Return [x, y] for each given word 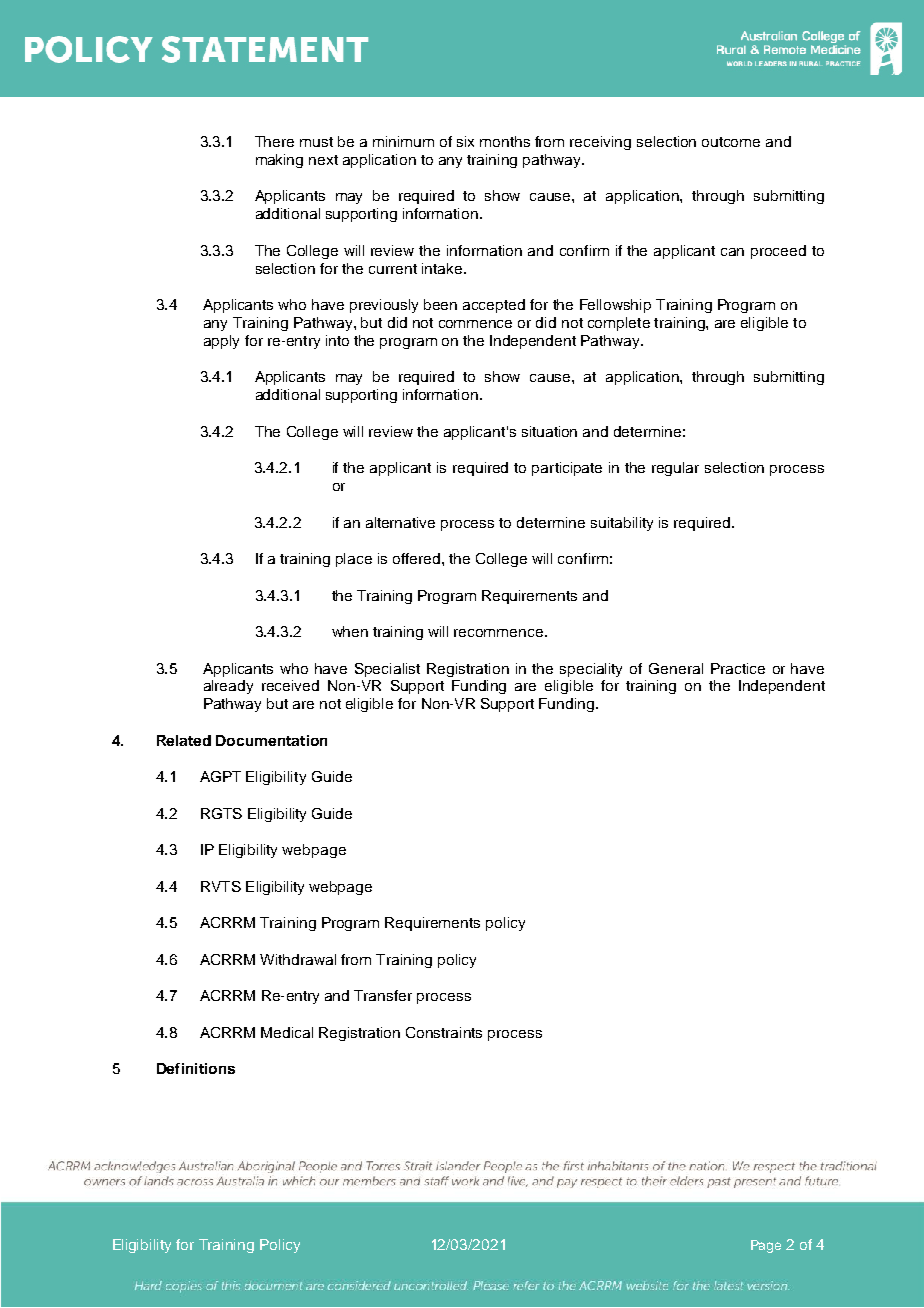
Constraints [444, 1032]
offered [418, 558]
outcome [731, 142]
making [279, 161]
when [350, 631]
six [465, 141]
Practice [738, 668]
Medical [287, 1032]
